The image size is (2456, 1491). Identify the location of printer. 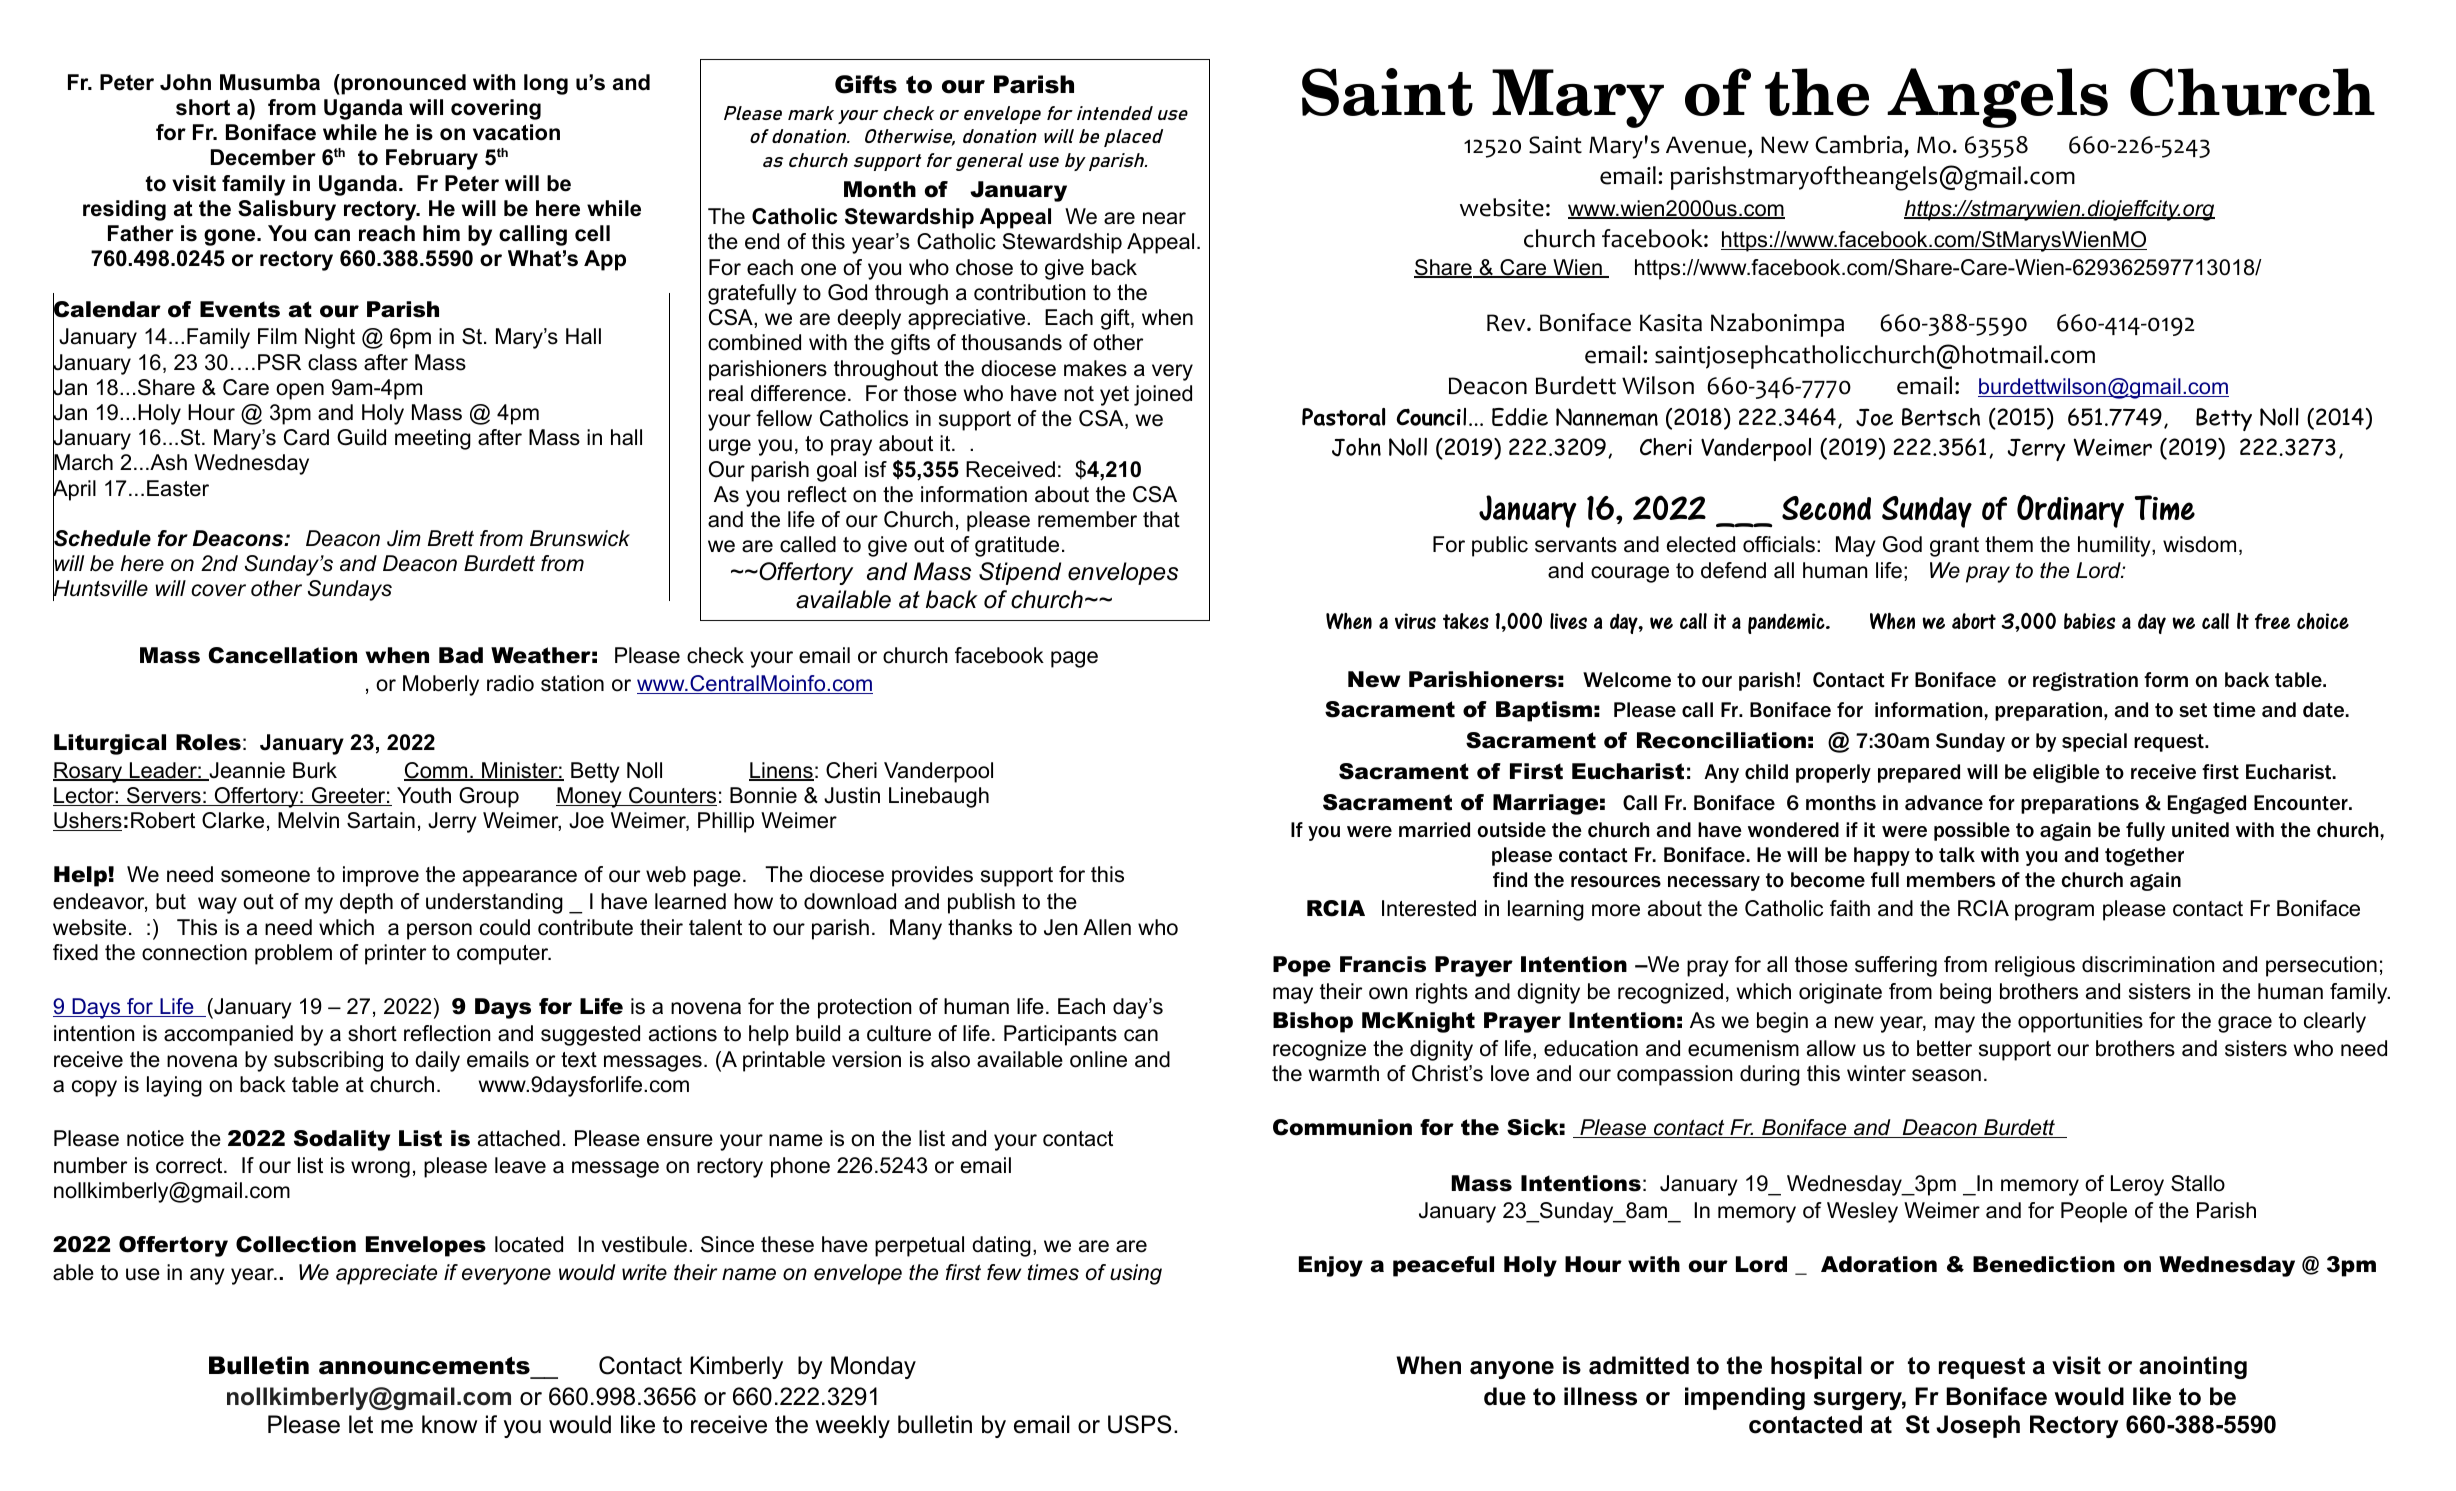
(395, 954).
